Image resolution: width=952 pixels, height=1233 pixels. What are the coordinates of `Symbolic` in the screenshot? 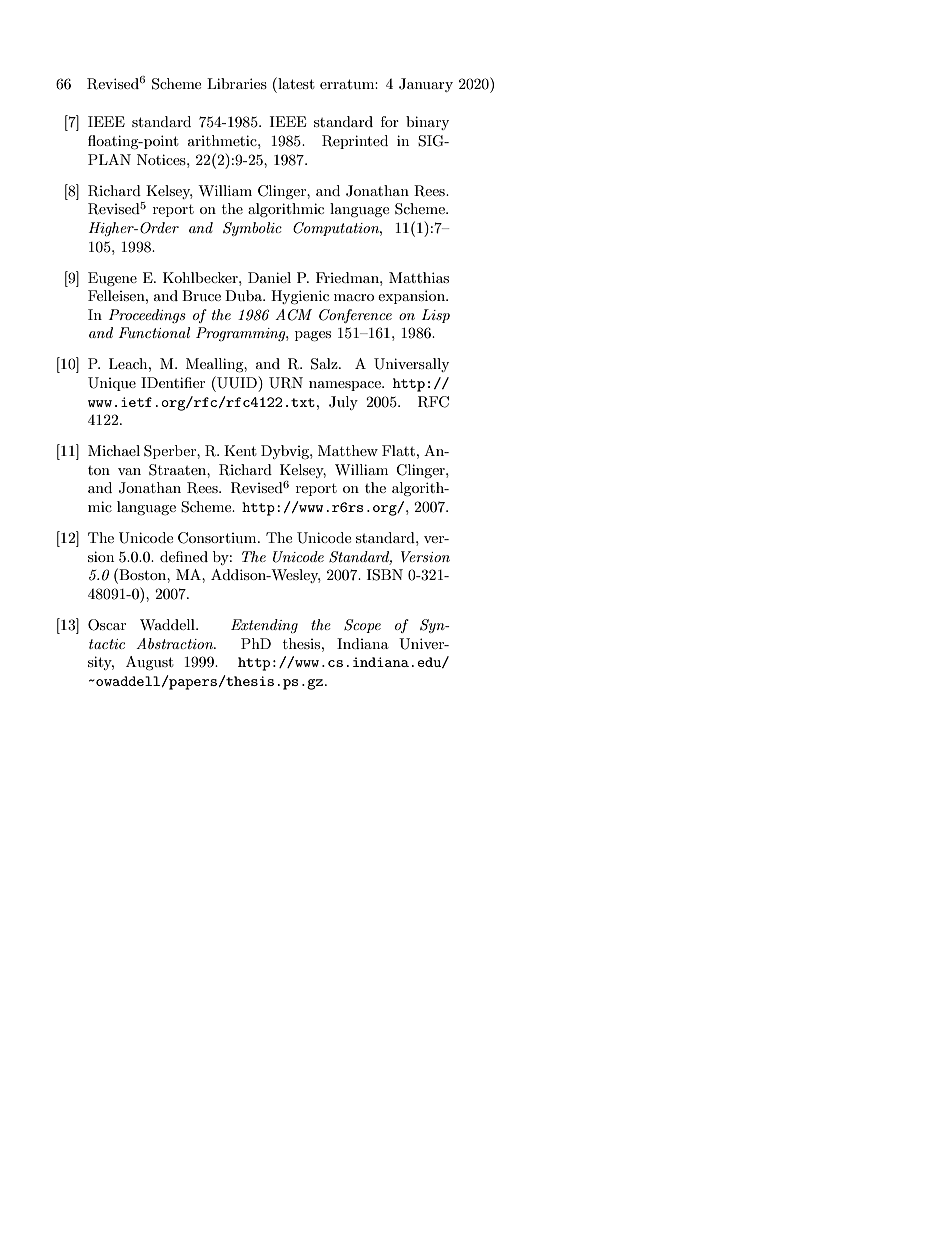 It's located at (252, 229).
